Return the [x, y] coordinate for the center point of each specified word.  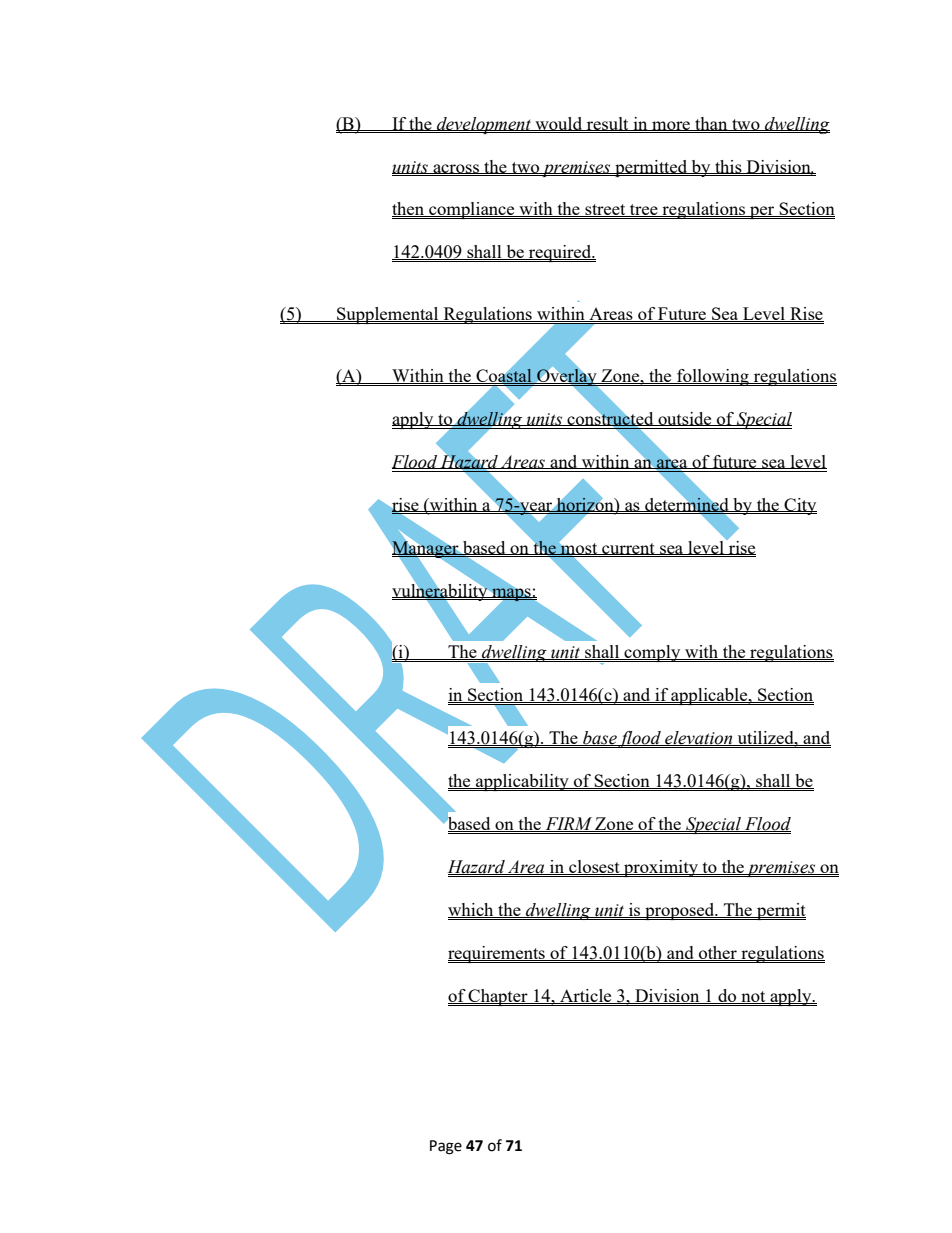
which [472, 910]
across [456, 169]
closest [594, 867]
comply [652, 653]
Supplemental [388, 315]
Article [586, 996]
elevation [699, 738]
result [608, 124]
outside [685, 419]
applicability [522, 782]
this [728, 167]
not [753, 997]
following [713, 377]
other [718, 953]
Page [446, 1147]
